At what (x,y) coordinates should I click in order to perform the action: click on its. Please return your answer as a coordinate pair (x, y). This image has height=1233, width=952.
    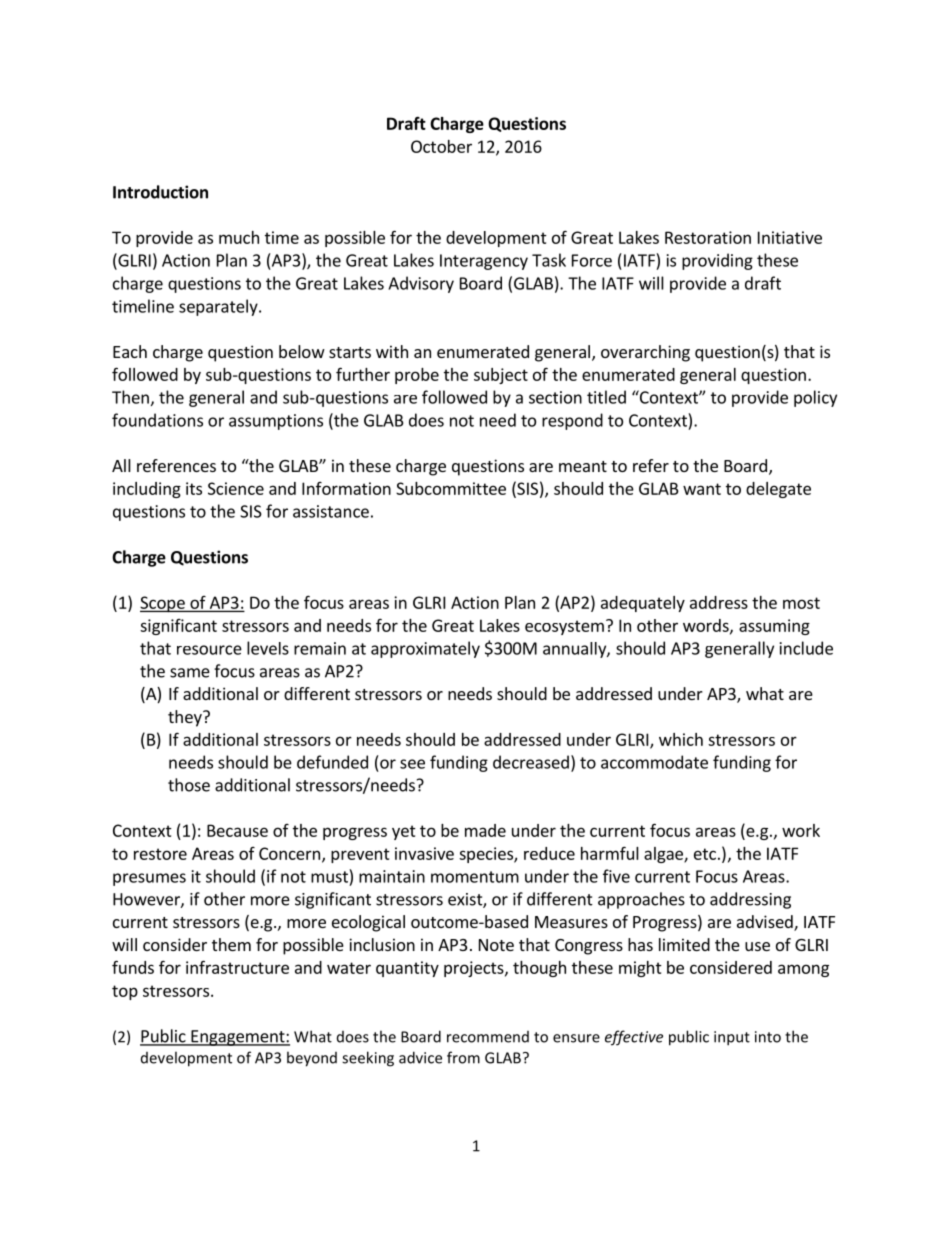
    Looking at the image, I should click on (194, 488).
